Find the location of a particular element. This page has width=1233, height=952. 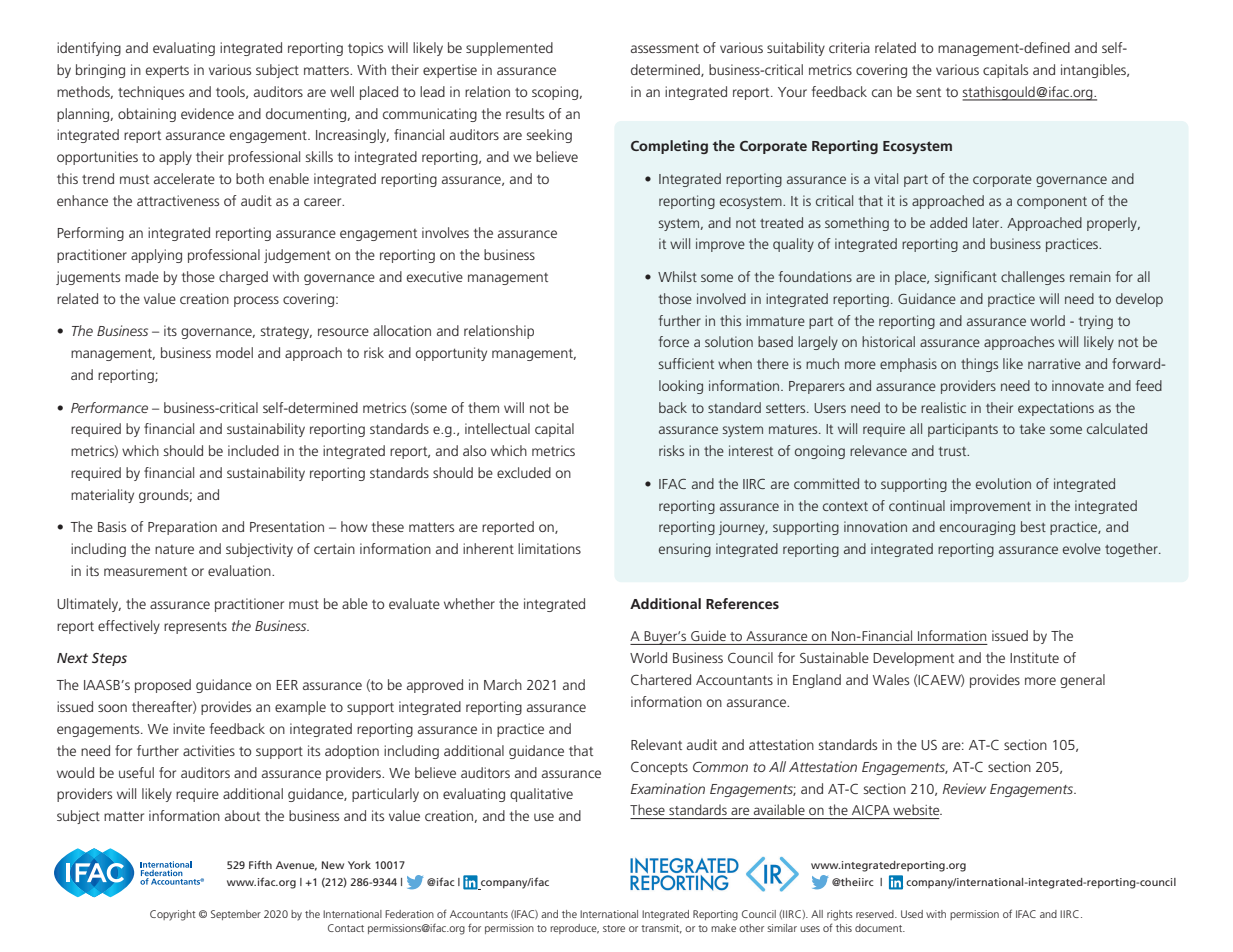

excluded is located at coordinates (524, 472).
